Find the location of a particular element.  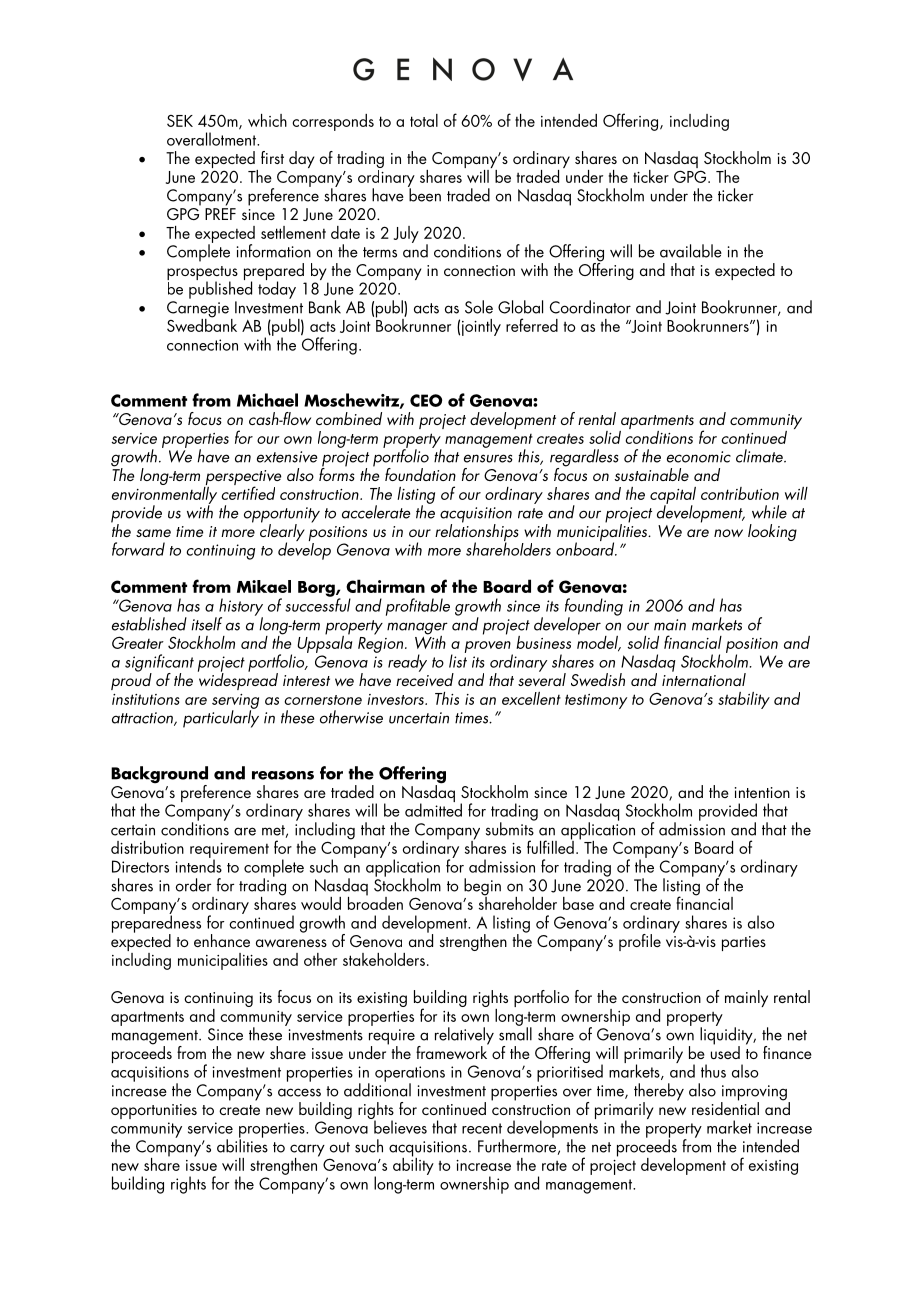

SEK is located at coordinates (180, 121).
